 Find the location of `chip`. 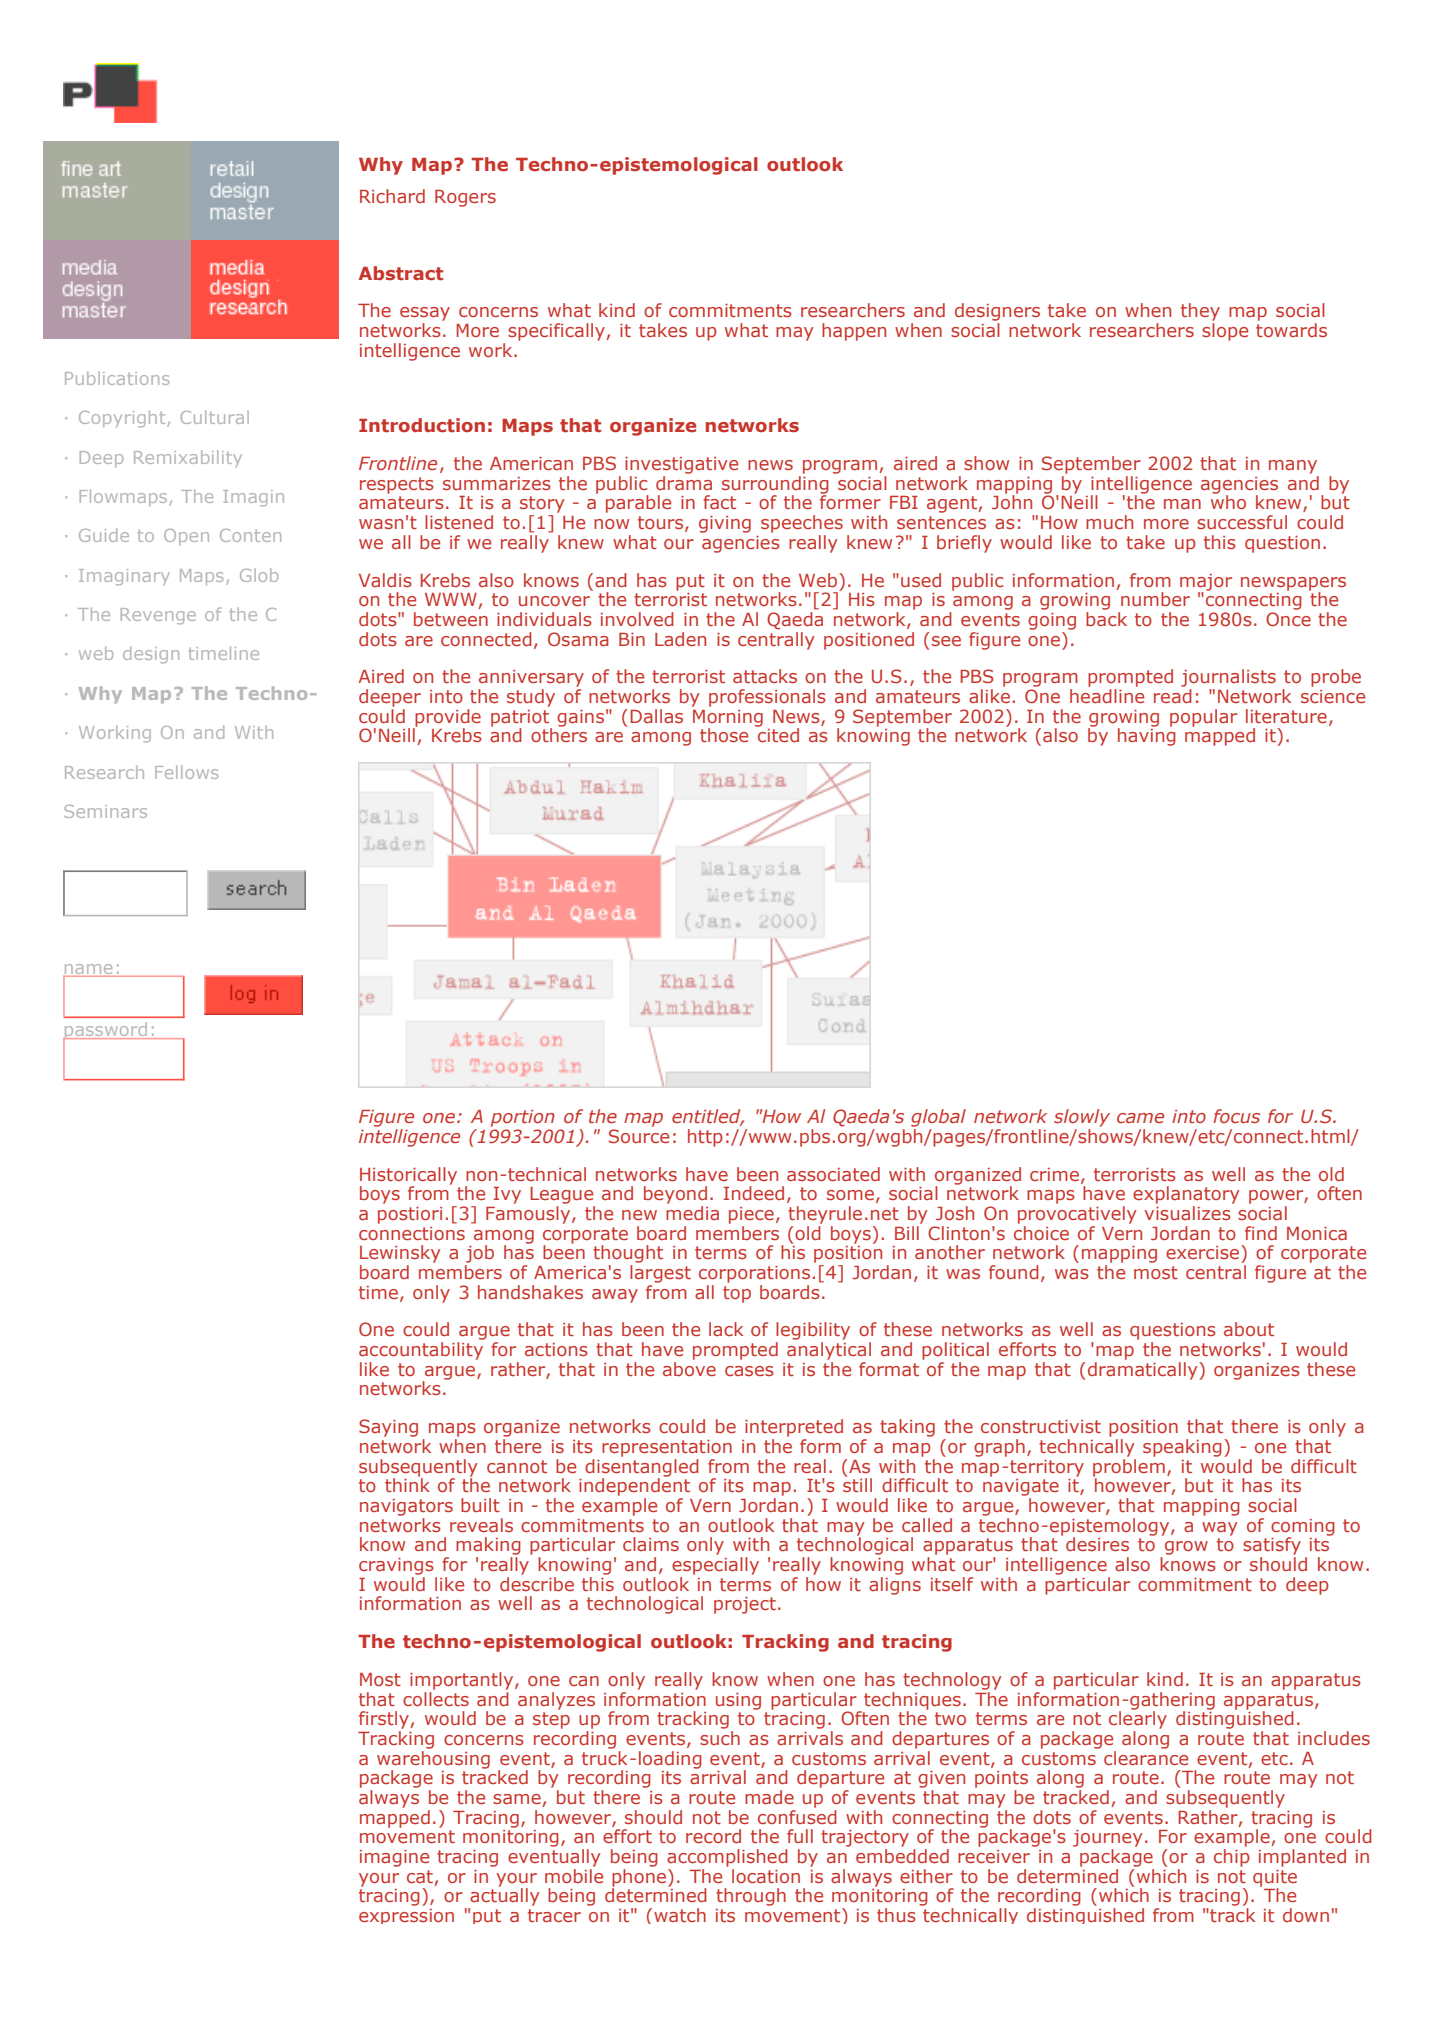

chip is located at coordinates (1232, 1858).
